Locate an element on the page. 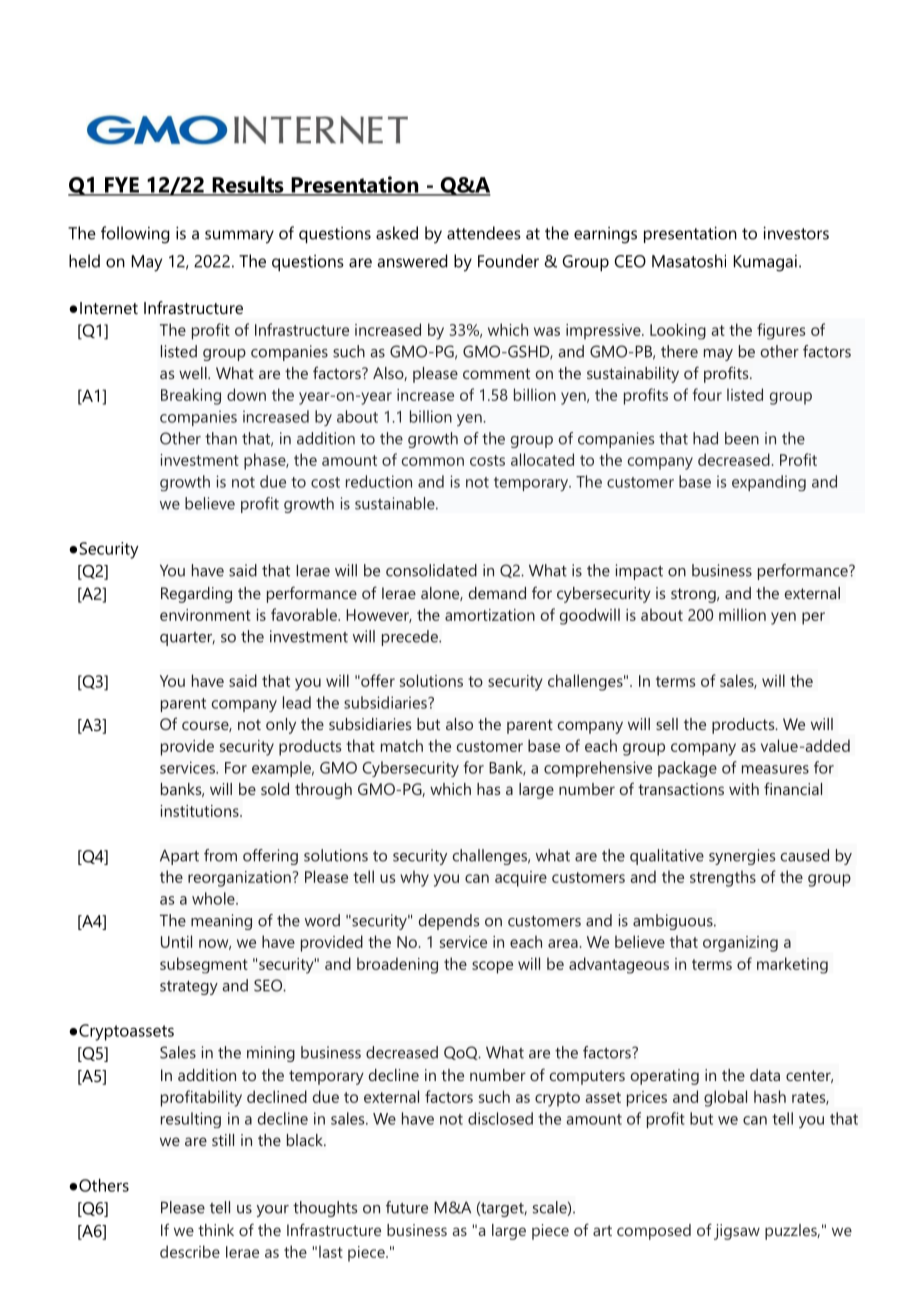  quarter is located at coordinates (187, 639).
